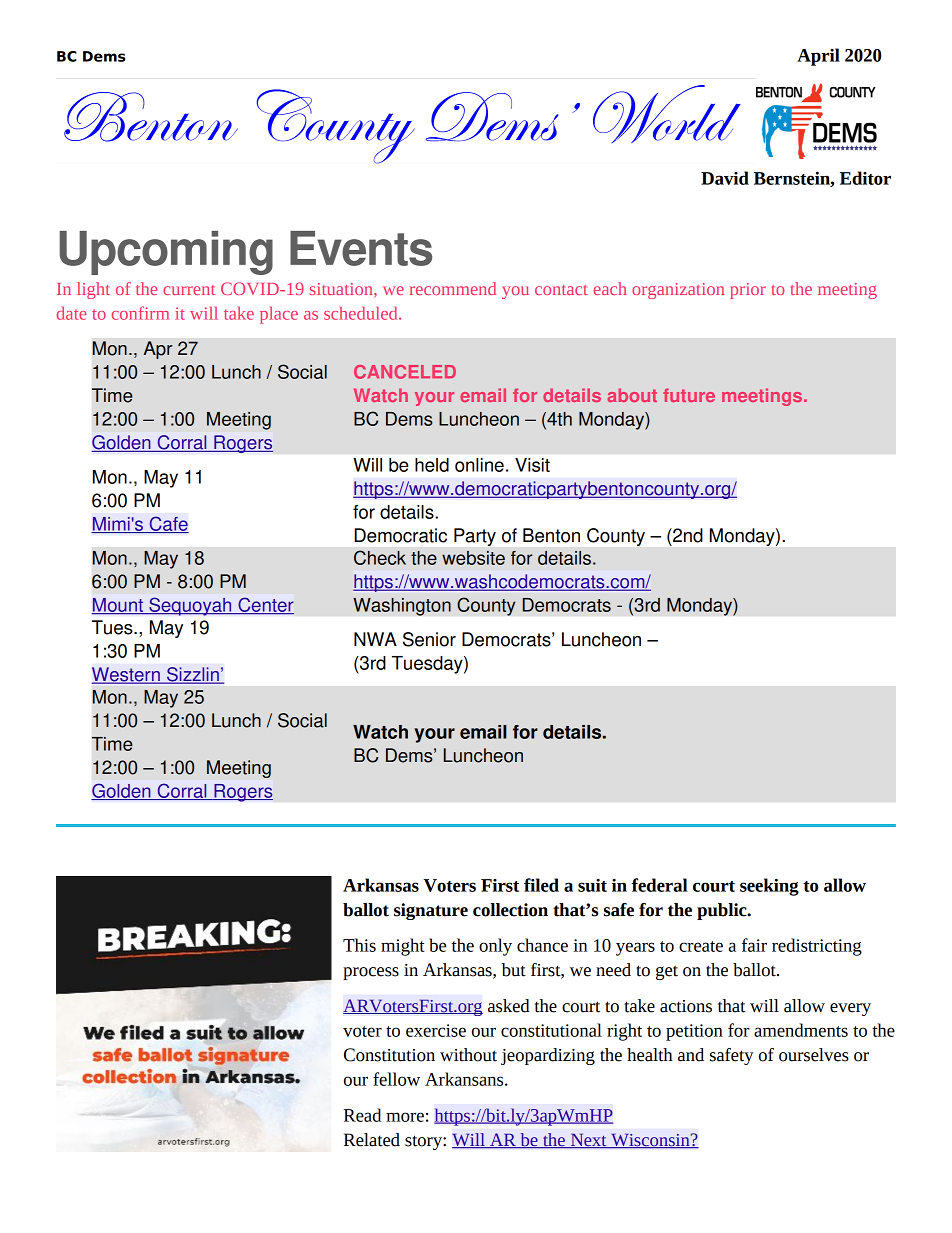 This screenshot has height=1233, width=952. What do you see at coordinates (479, 465) in the screenshot?
I see `online` at bounding box center [479, 465].
